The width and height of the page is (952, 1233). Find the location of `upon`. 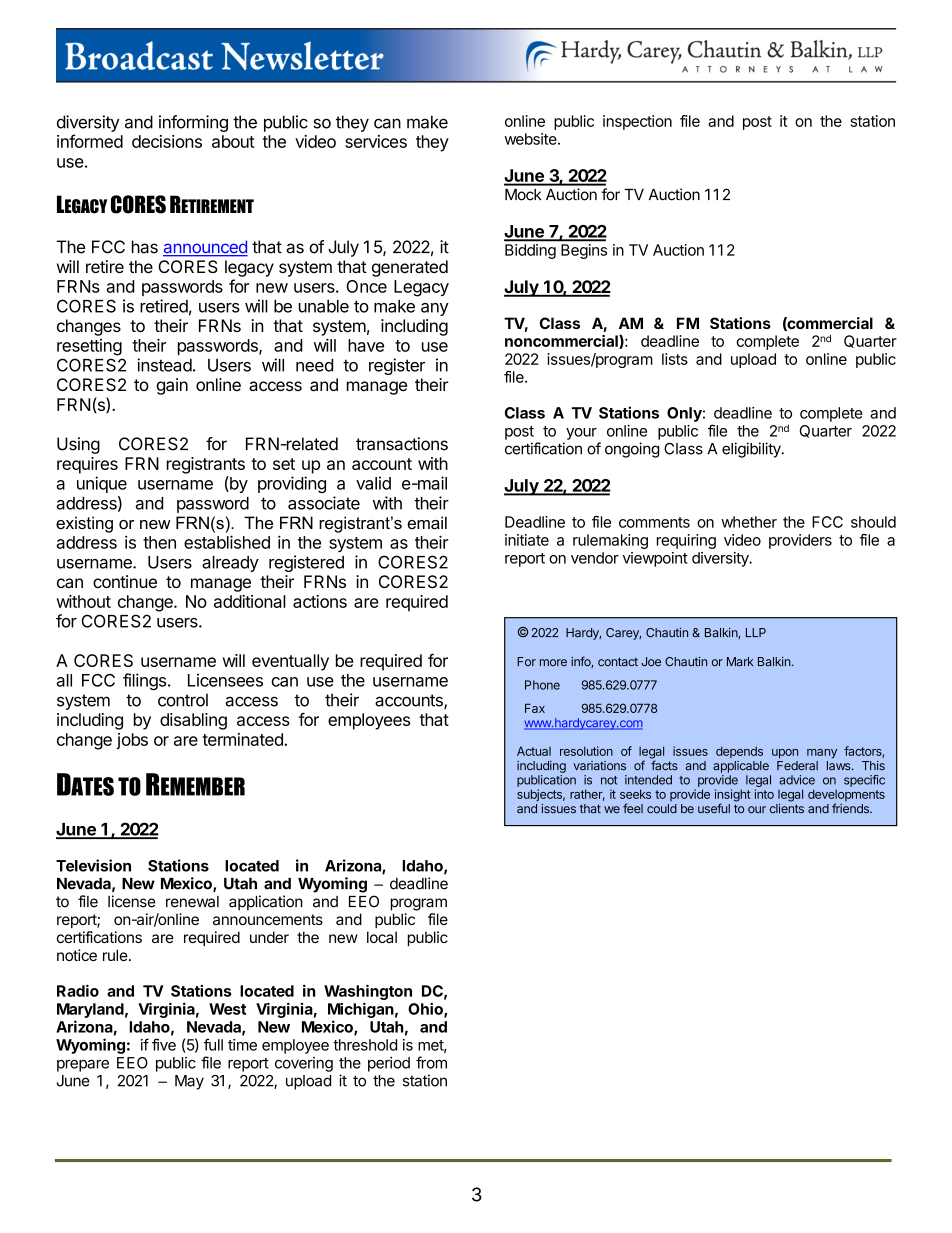

upon is located at coordinates (785, 754).
